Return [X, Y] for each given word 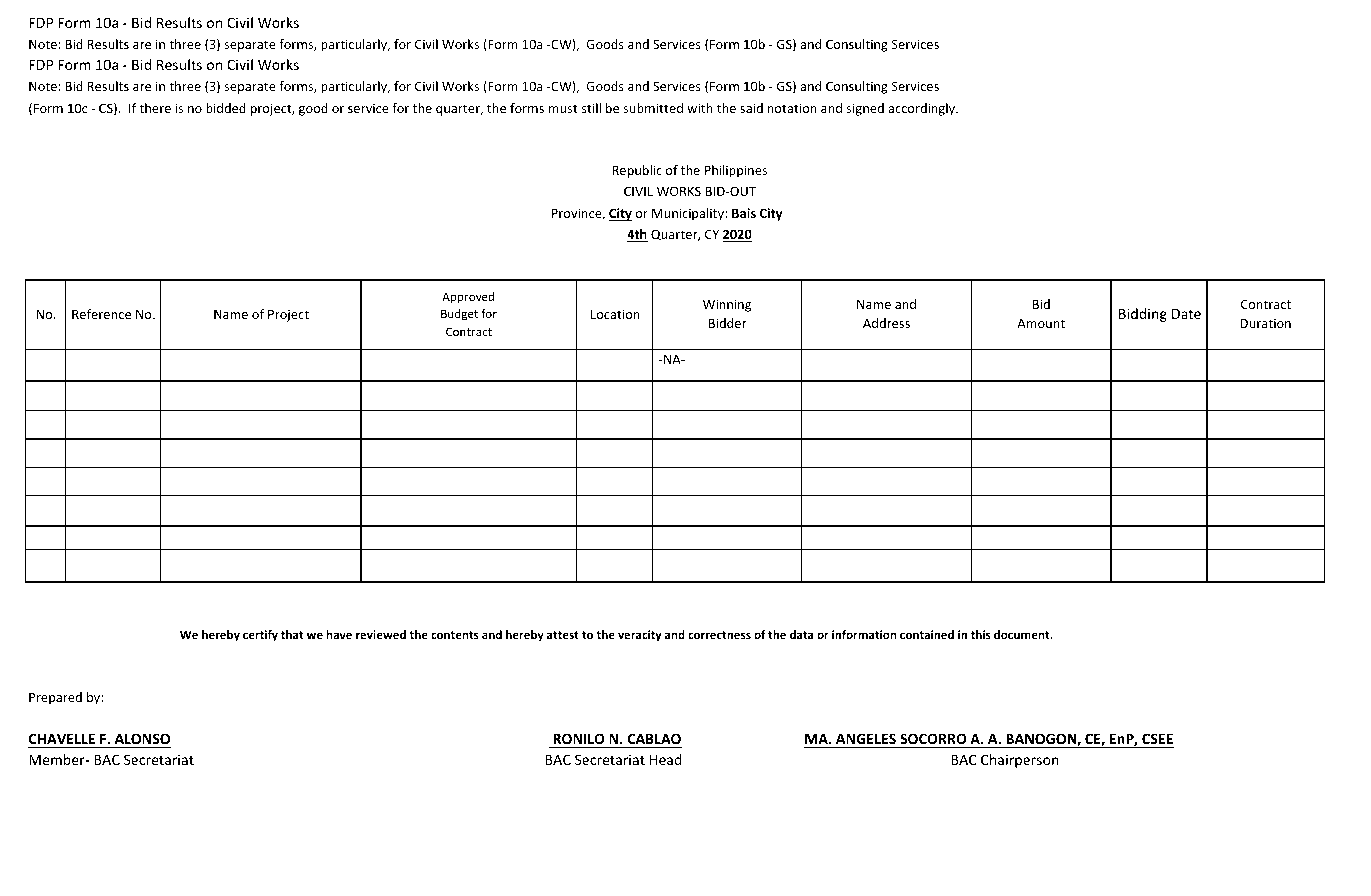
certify [260, 636]
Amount [1041, 323]
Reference [101, 314]
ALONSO [142, 738]
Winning [727, 305]
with [700, 108]
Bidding [1143, 315]
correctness [719, 635]
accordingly [923, 109]
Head [666, 759]
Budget [459, 315]
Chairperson [1020, 761]
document [1023, 634]
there [155, 108]
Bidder [728, 323]
